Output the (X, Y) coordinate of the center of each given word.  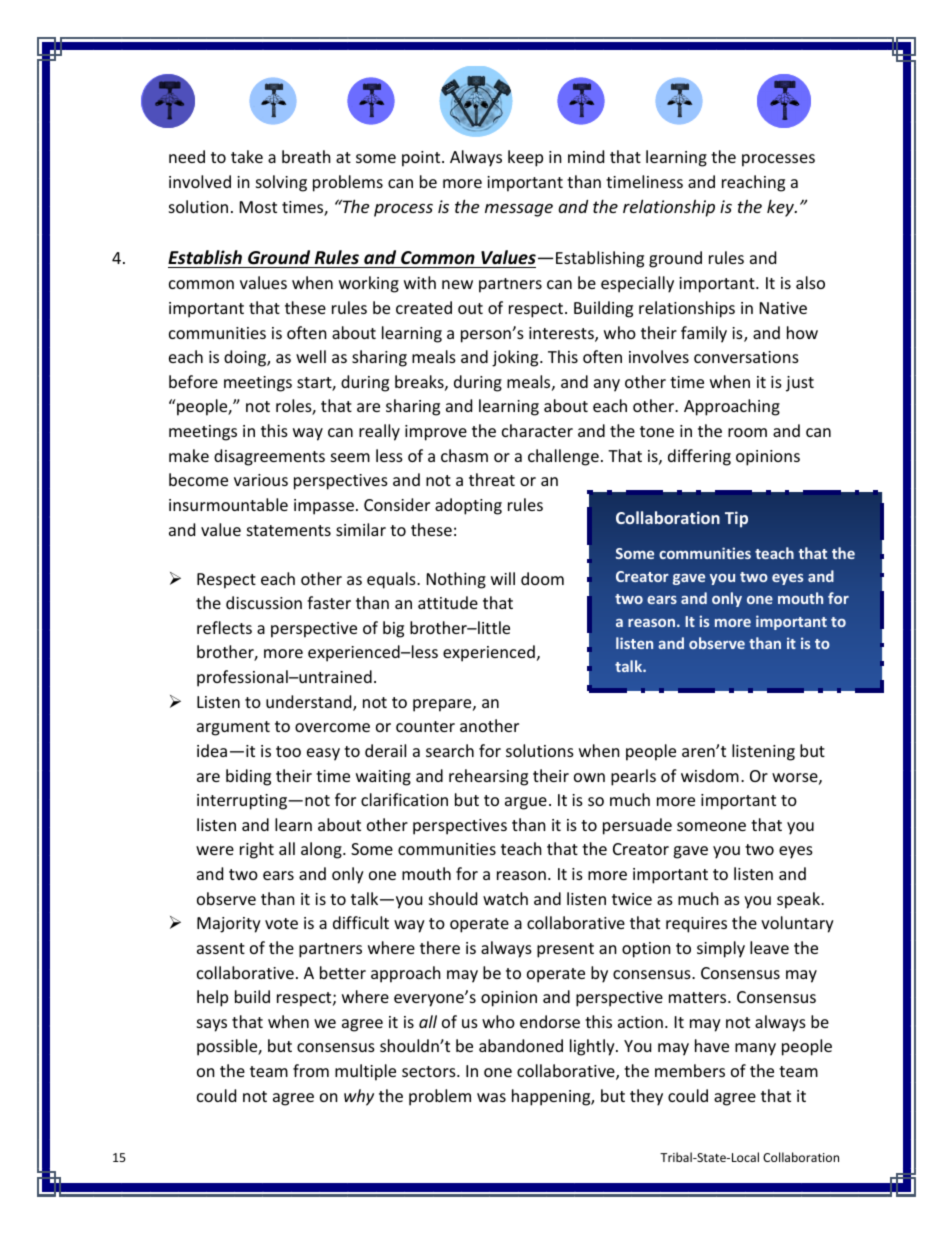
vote (281, 923)
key (781, 208)
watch (505, 898)
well (311, 356)
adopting (468, 506)
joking (516, 358)
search (450, 750)
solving (281, 183)
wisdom (710, 775)
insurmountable (228, 504)
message (519, 210)
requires (696, 925)
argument (233, 728)
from (311, 1070)
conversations (746, 357)
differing (699, 457)
